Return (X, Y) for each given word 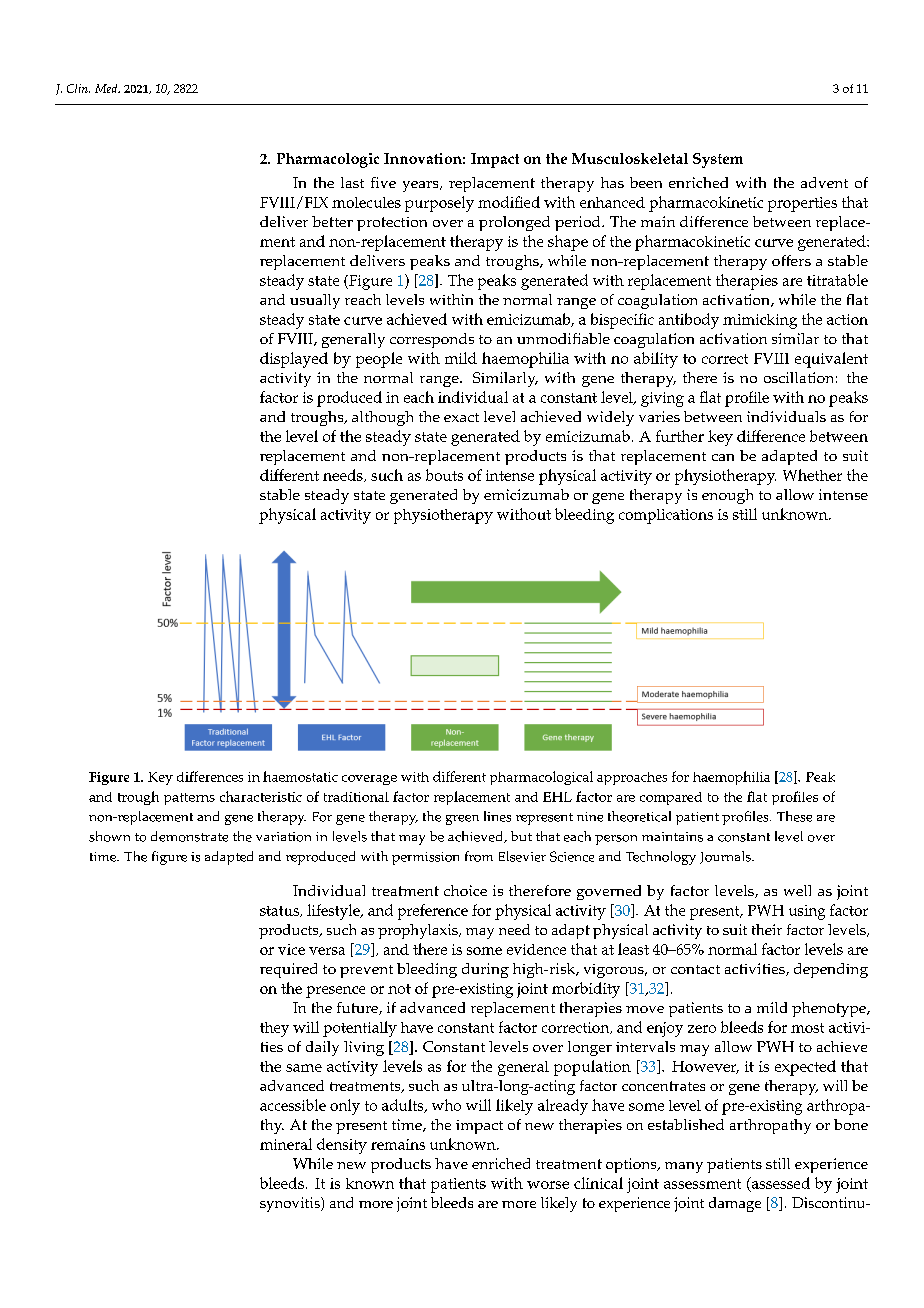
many (684, 1167)
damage (735, 1204)
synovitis (291, 1204)
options (632, 1165)
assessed (779, 1184)
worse (548, 1185)
